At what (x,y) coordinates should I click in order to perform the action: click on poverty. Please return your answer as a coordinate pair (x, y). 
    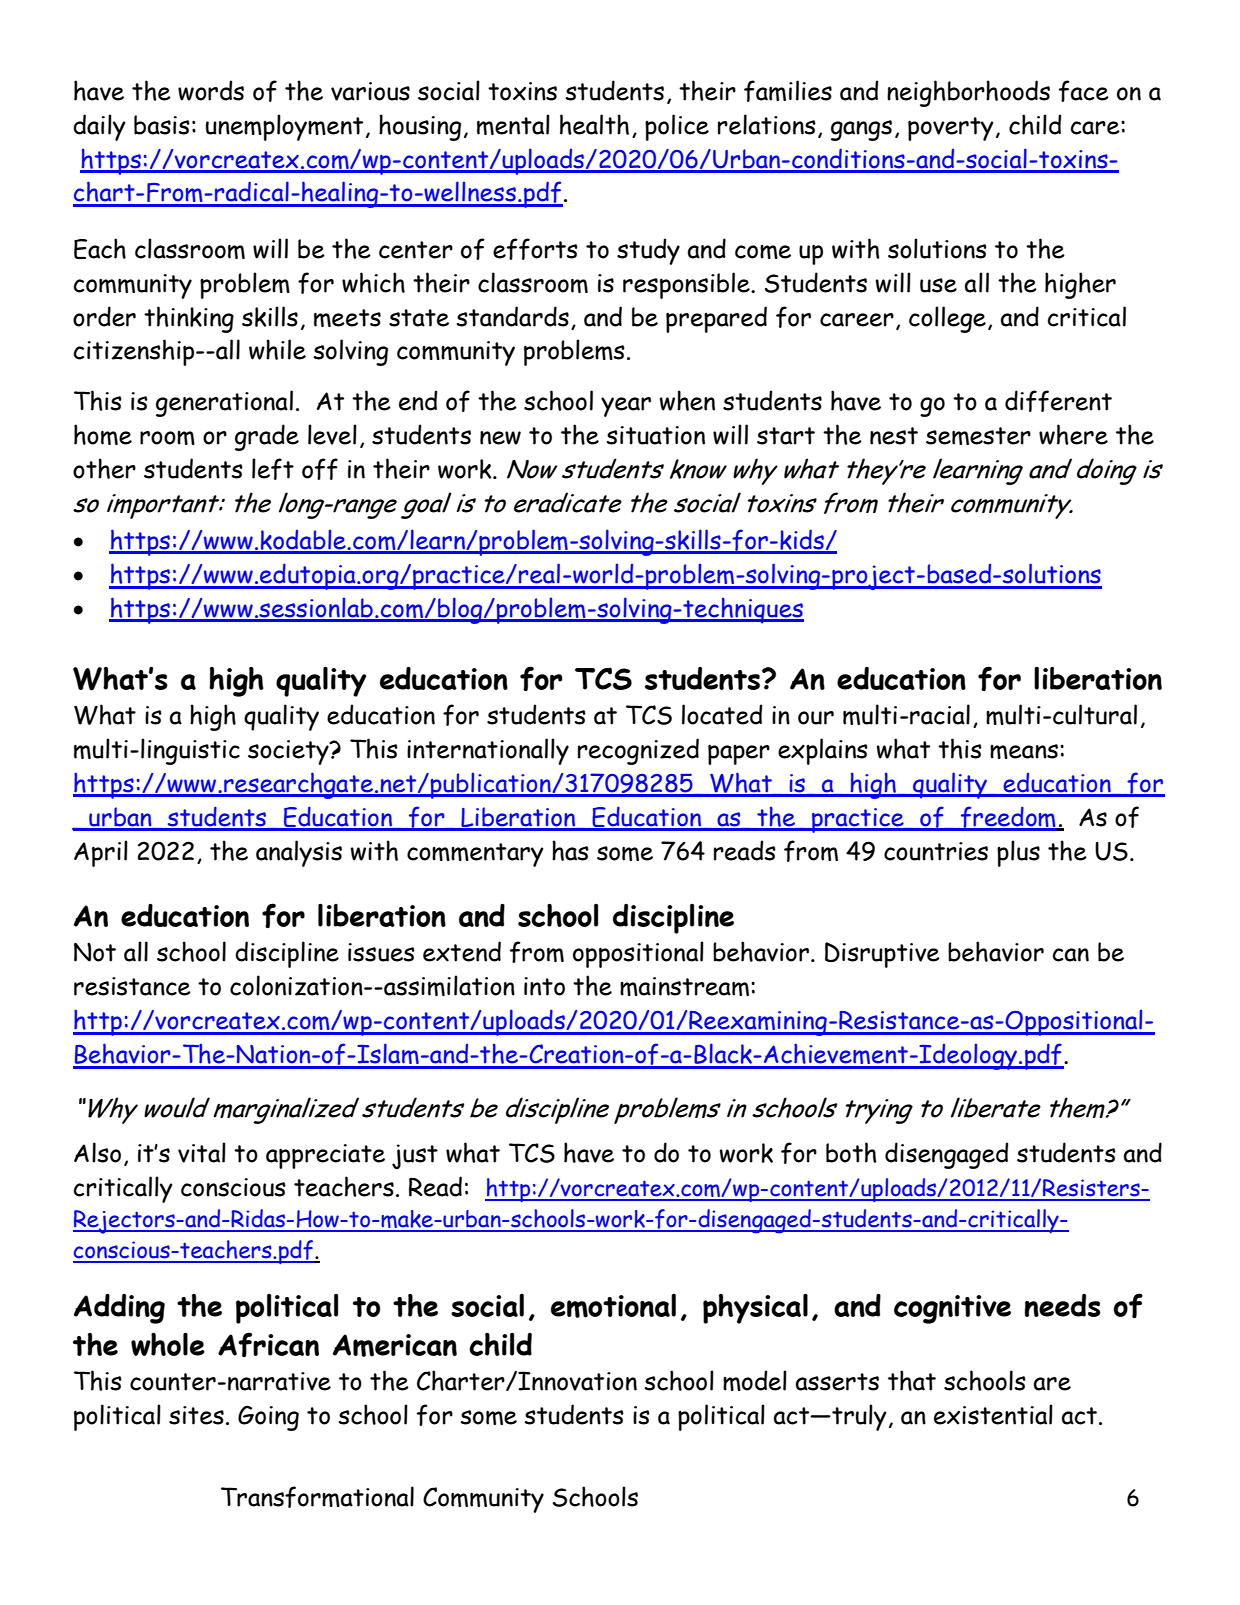
    Looking at the image, I should click on (951, 129).
